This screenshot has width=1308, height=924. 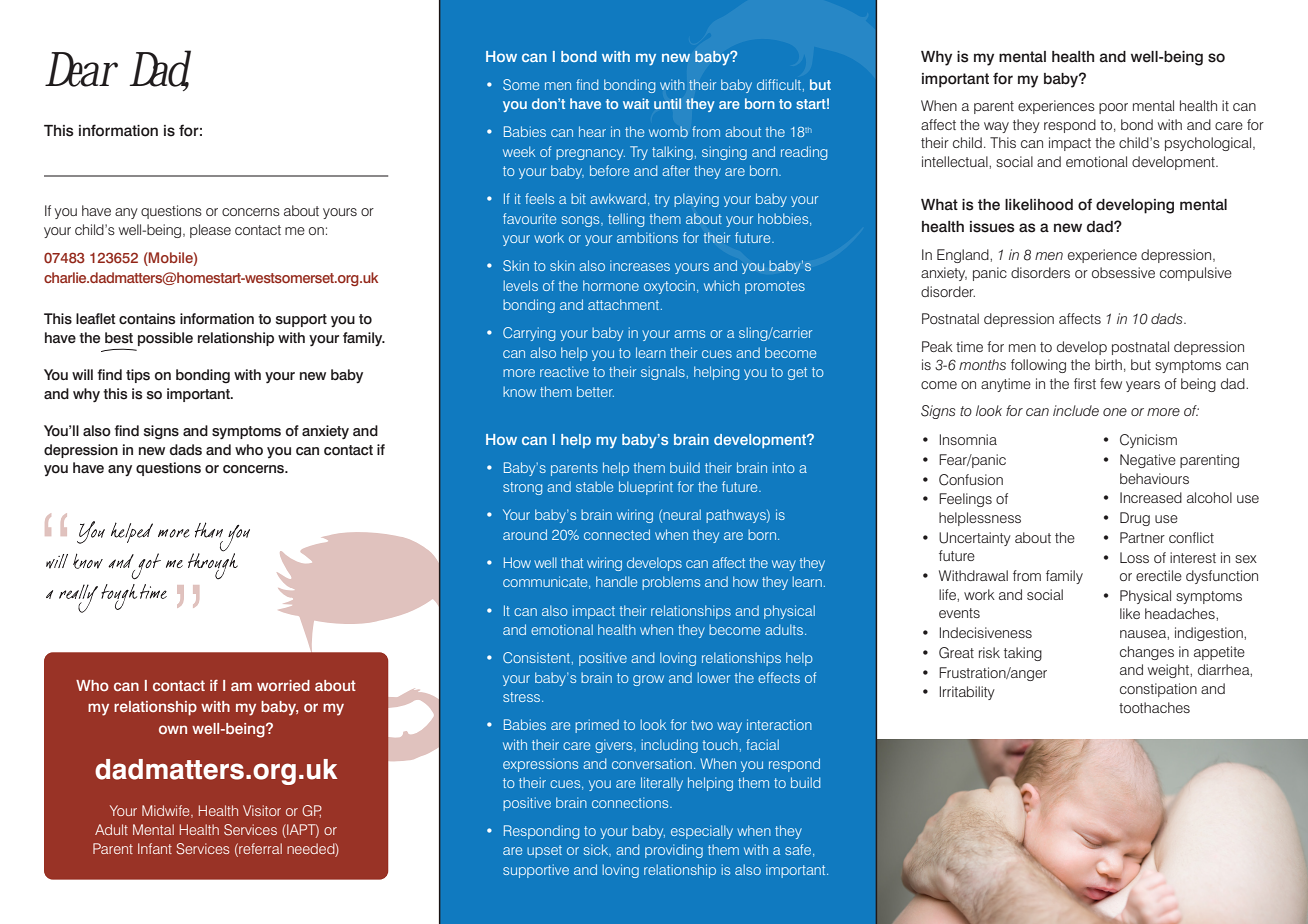 I want to click on changes, so click(x=1147, y=653).
